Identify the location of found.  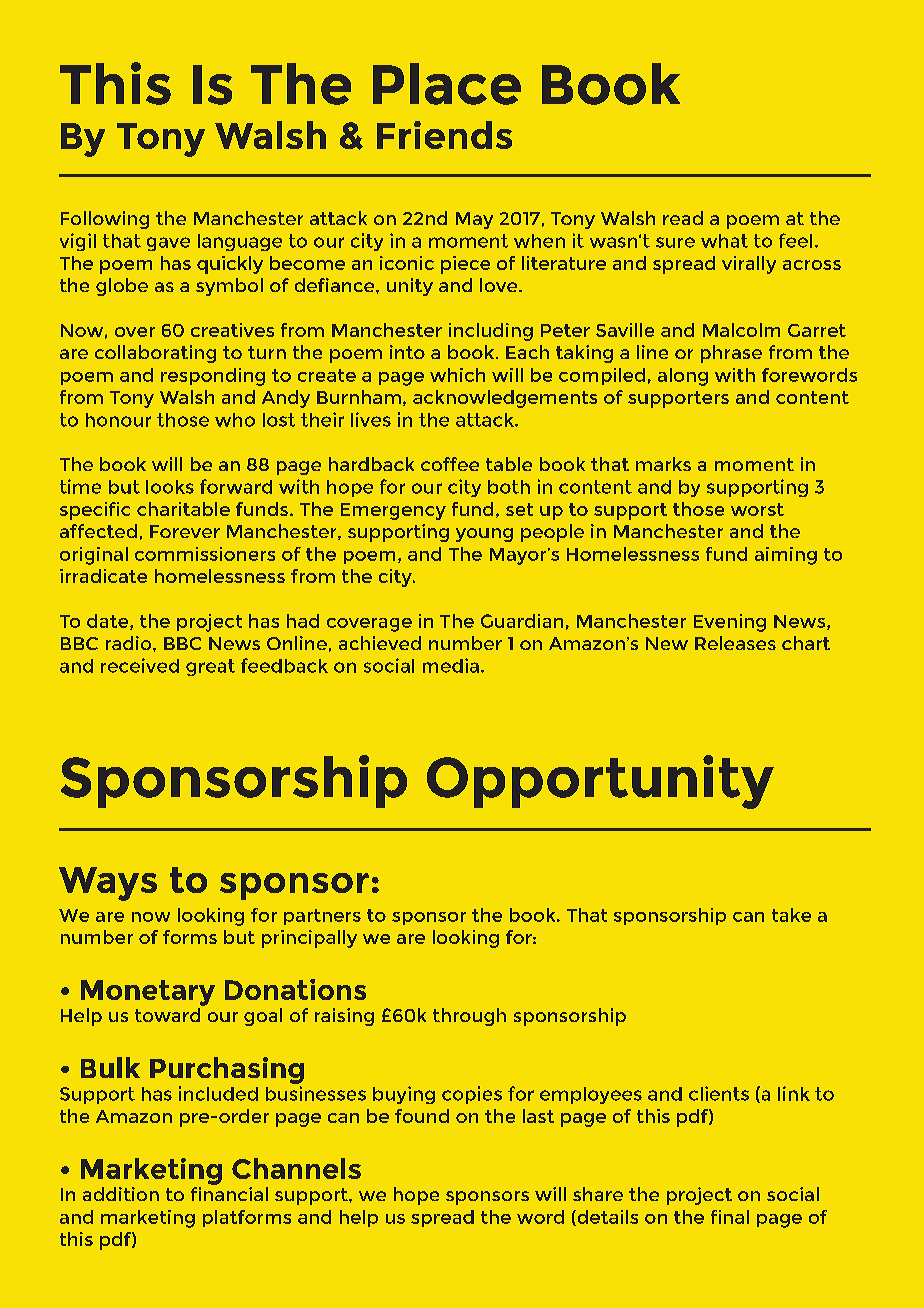
(422, 1116).
